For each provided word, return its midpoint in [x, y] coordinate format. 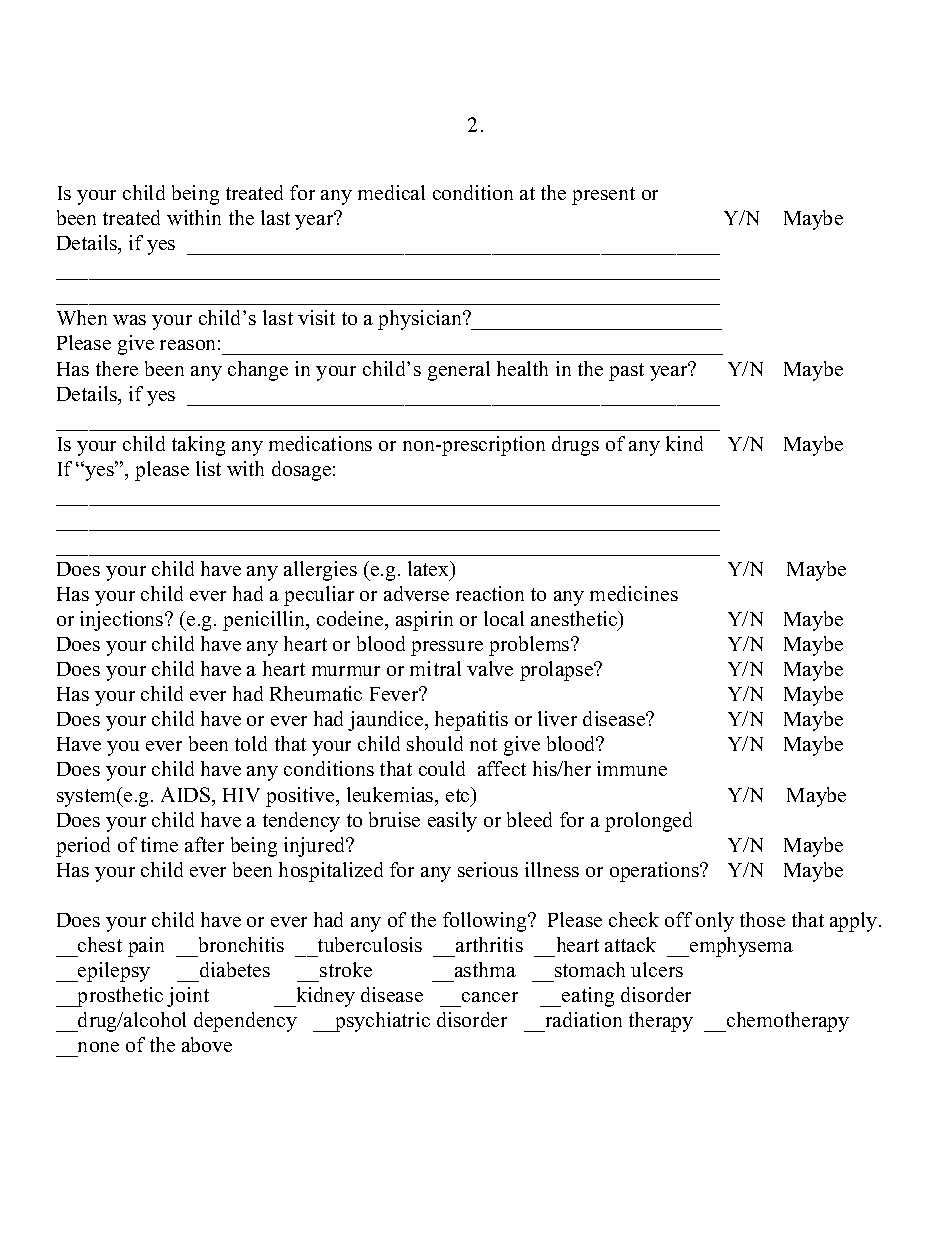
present [603, 196]
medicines [634, 593]
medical [391, 192]
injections [123, 621]
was [129, 320]
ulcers [657, 969]
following [486, 922]
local [504, 618]
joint [188, 997]
